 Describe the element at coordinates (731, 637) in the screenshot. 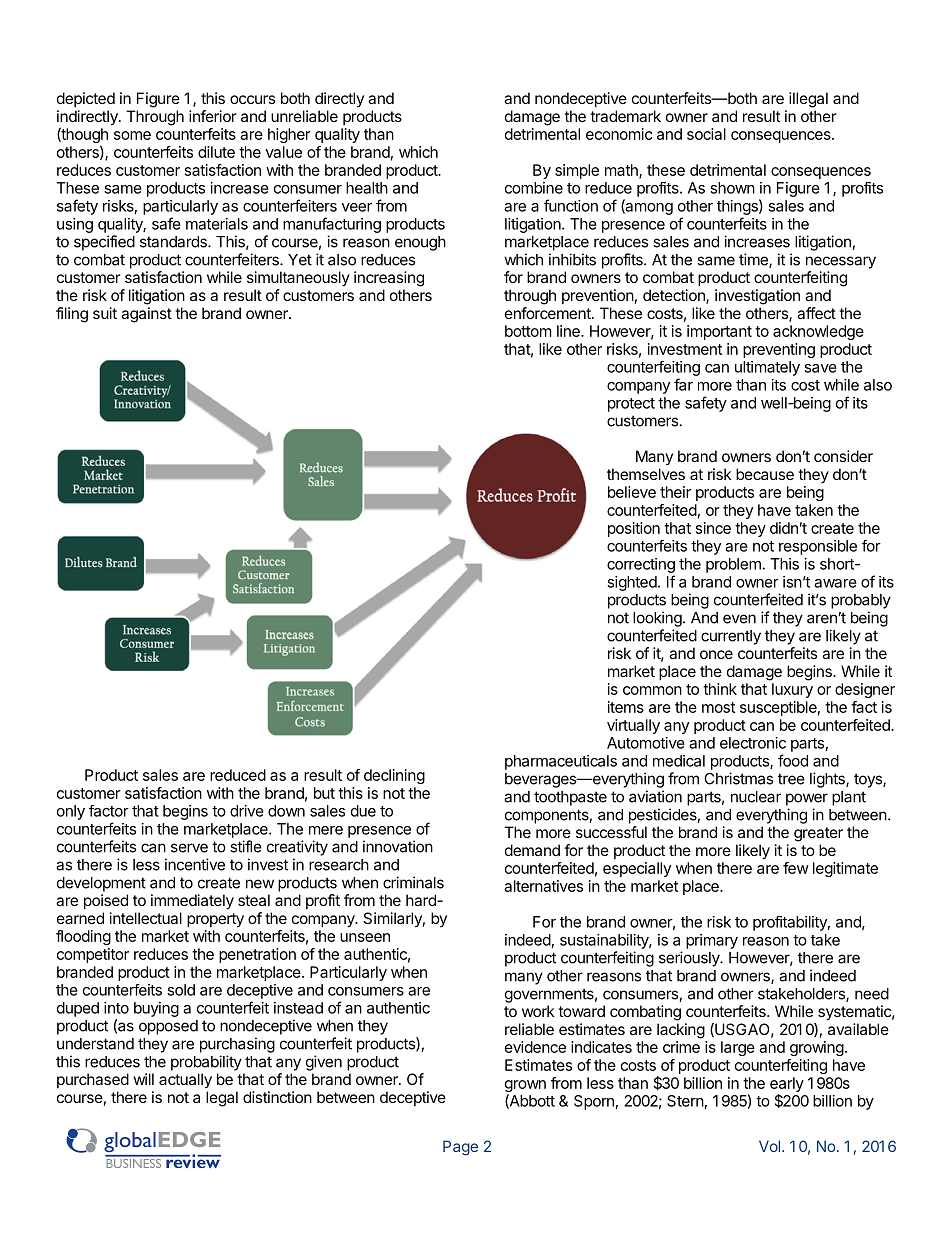

I see `currently` at that location.
